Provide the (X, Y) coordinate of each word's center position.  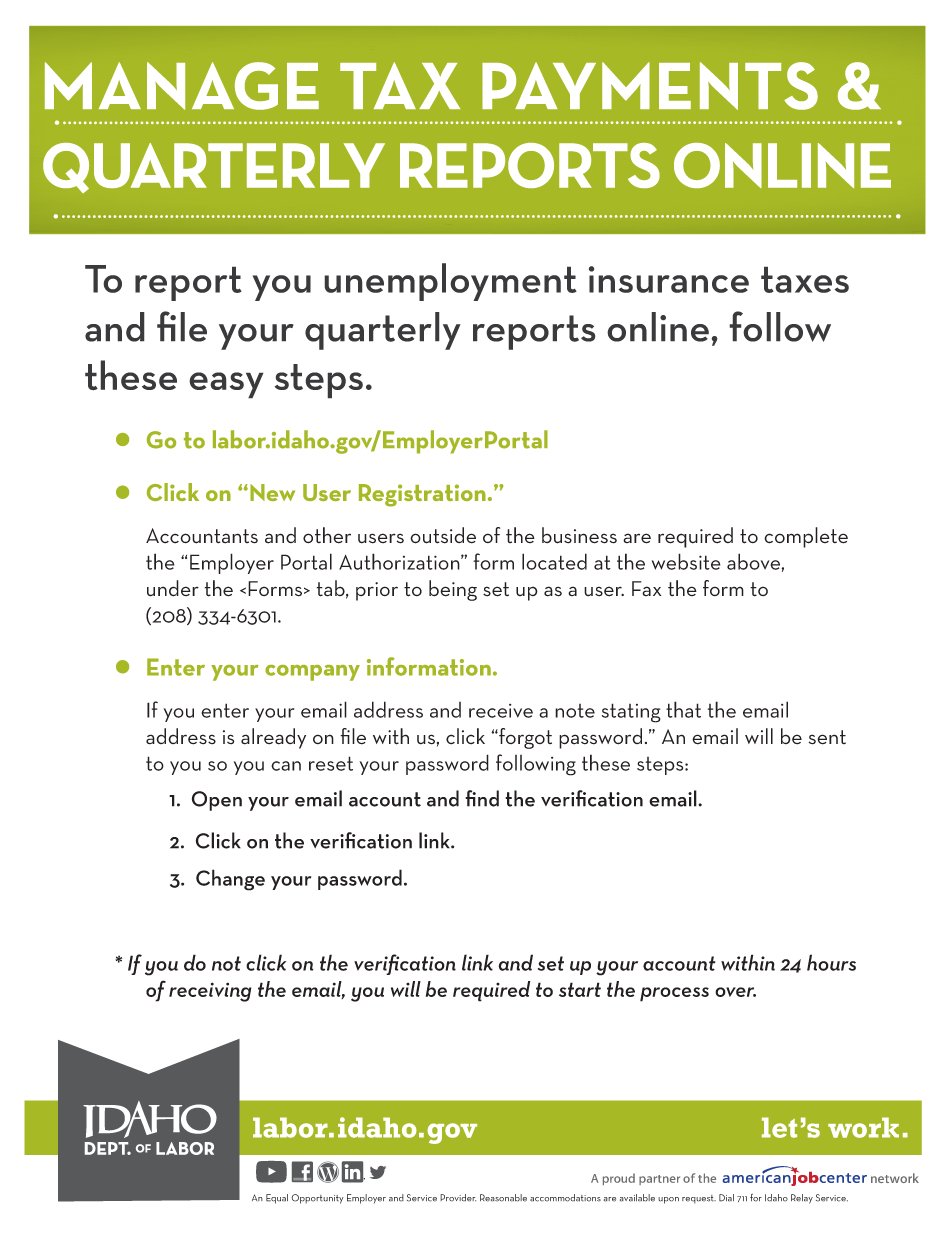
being (453, 590)
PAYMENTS (650, 86)
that (683, 709)
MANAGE (182, 86)
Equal (277, 1199)
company (312, 673)
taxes (805, 279)
